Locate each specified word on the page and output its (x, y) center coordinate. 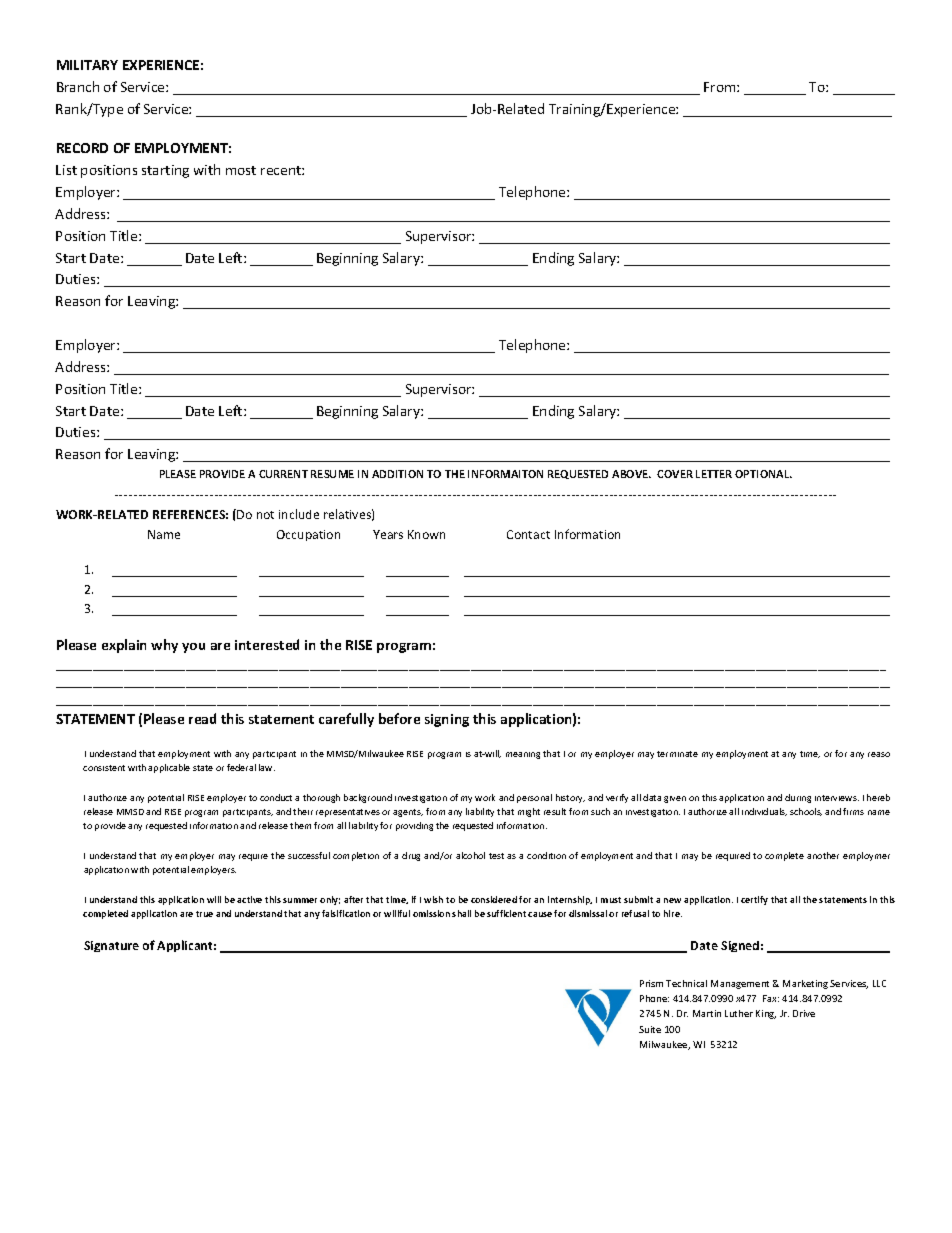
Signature (111, 946)
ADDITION (397, 474)
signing (447, 720)
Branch (78, 86)
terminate (677, 754)
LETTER (714, 474)
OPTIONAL (763, 474)
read (202, 718)
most (241, 170)
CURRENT (283, 474)
